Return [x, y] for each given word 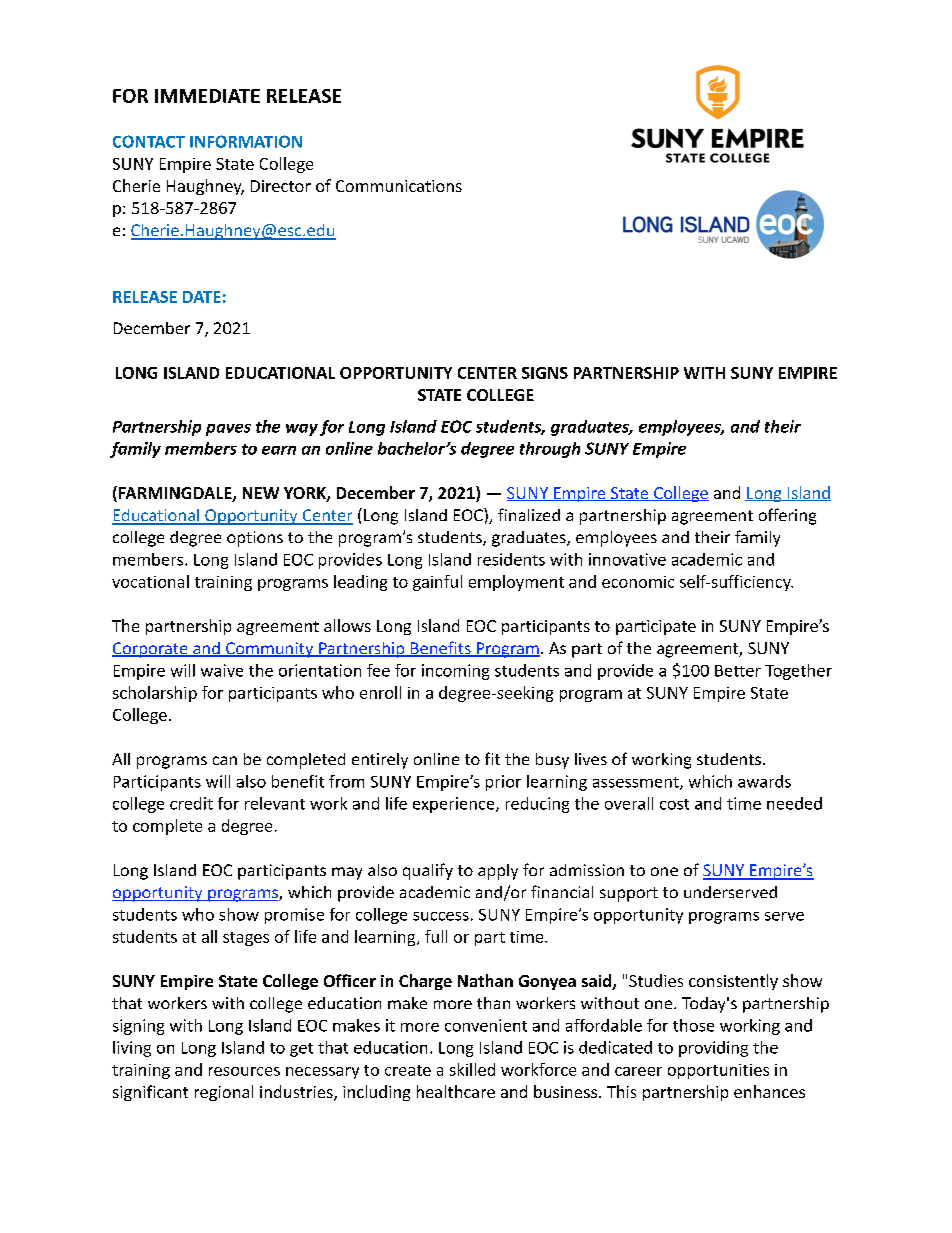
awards [764, 781]
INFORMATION [246, 141]
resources [244, 1071]
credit [191, 803]
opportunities [718, 1071]
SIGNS [545, 373]
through [550, 450]
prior [503, 783]
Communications [399, 186]
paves [228, 430]
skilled [472, 1069]
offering [787, 516]
